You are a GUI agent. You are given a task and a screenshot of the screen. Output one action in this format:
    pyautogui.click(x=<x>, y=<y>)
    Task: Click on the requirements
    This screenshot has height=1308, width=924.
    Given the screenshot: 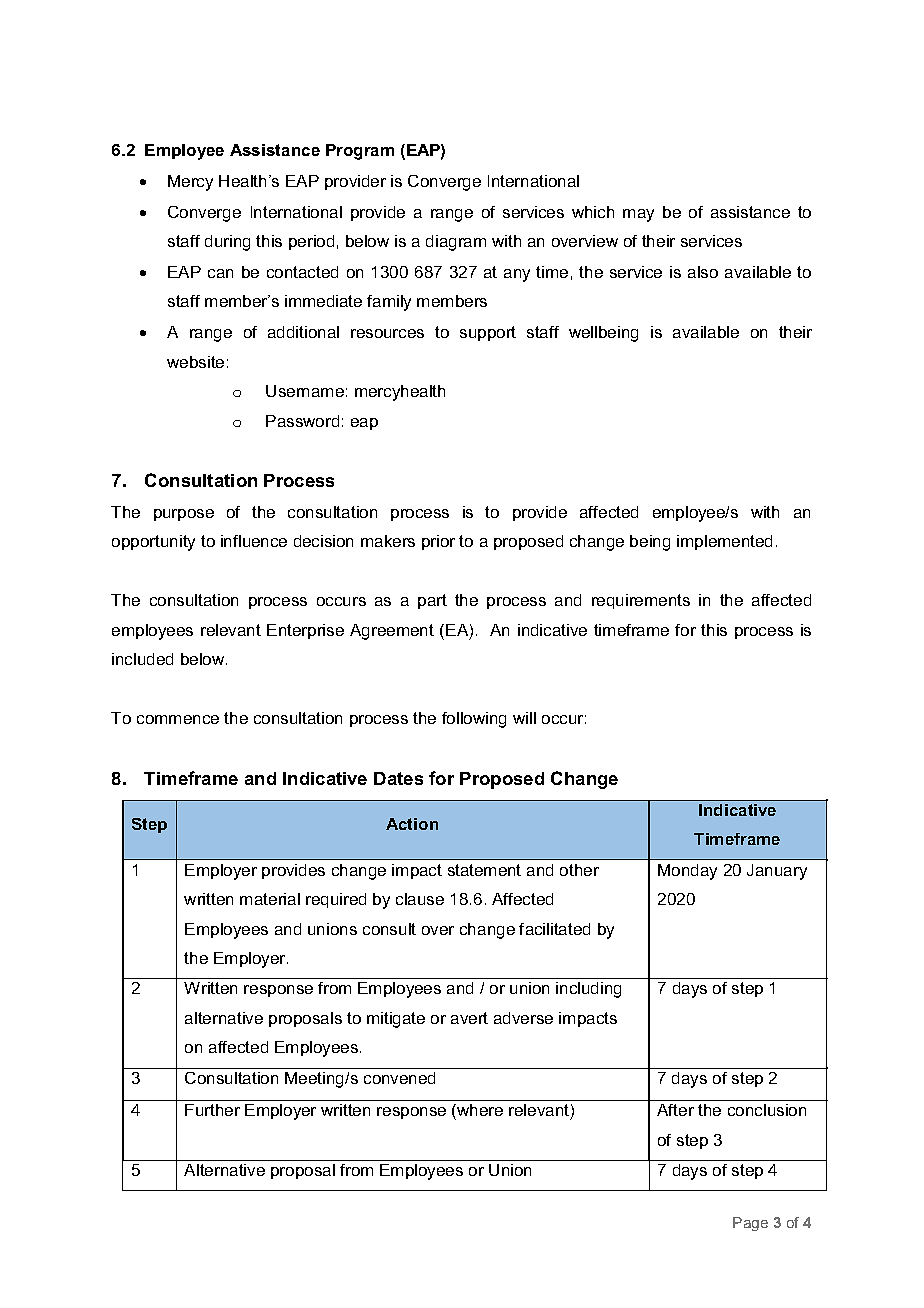 What is the action you would take?
    pyautogui.click(x=641, y=601)
